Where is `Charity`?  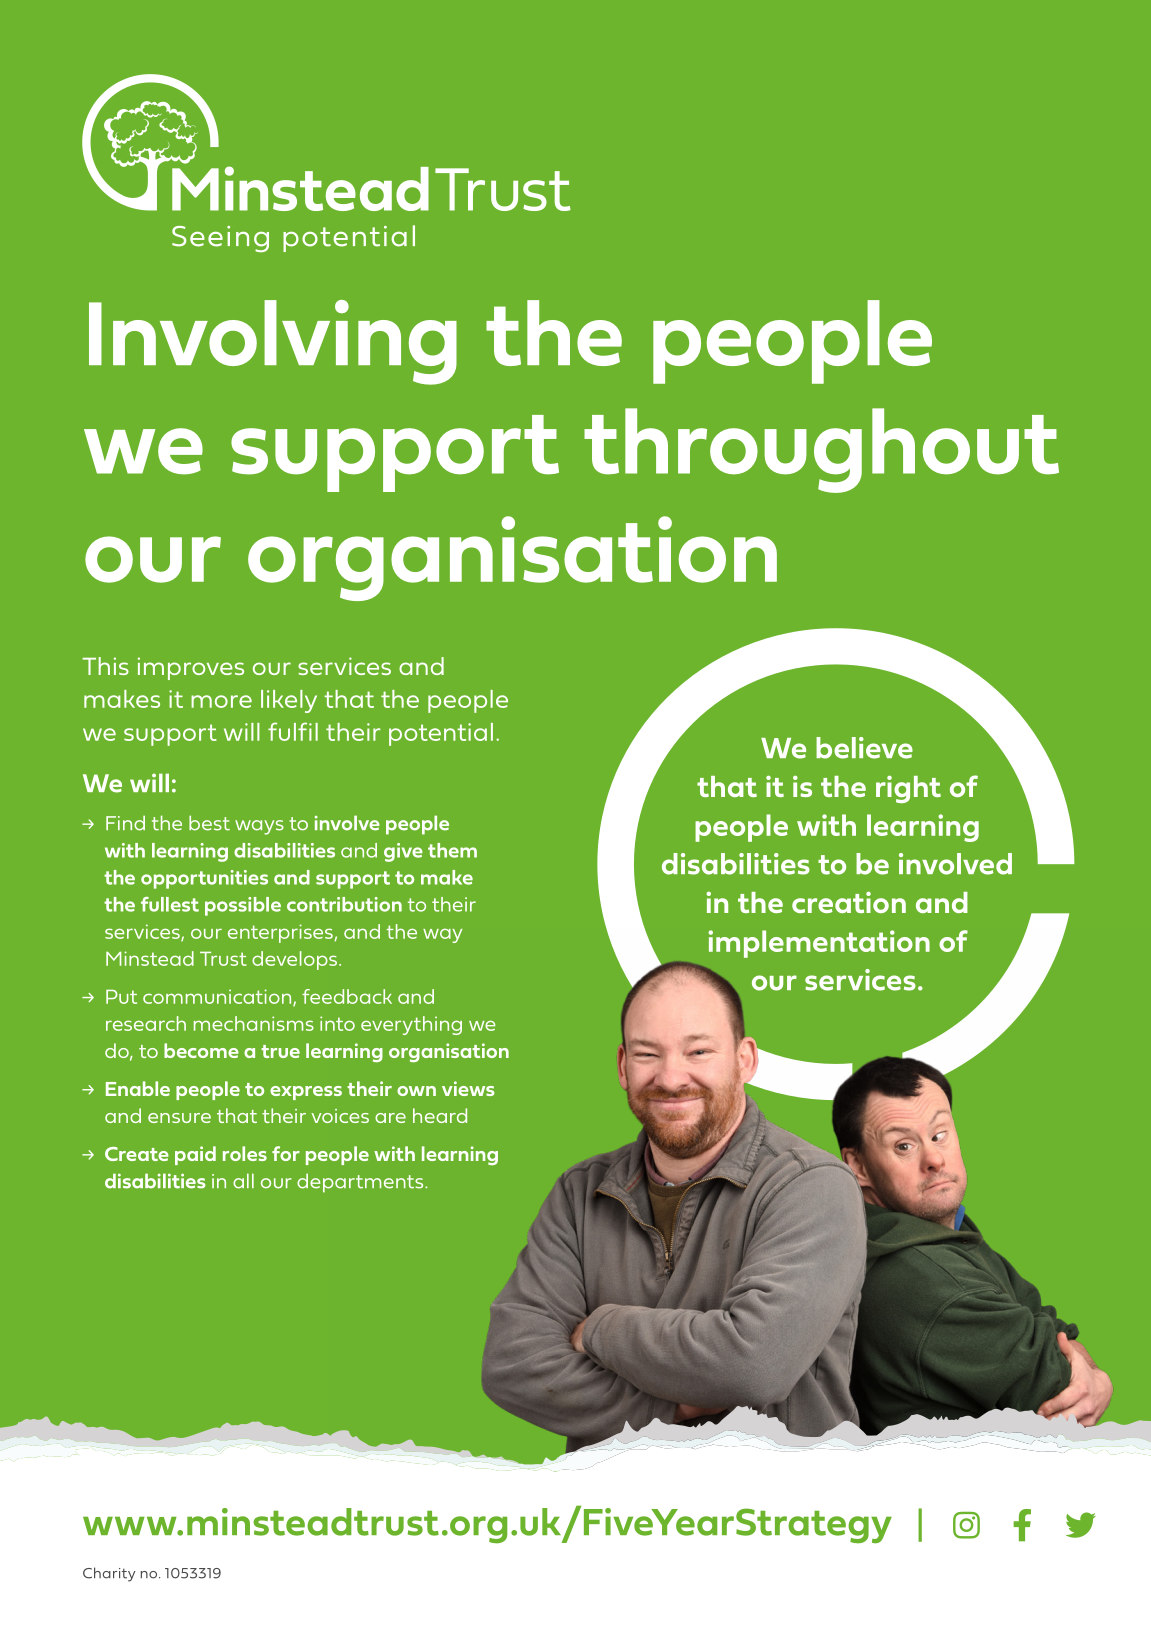
Charity is located at coordinates (109, 1574).
